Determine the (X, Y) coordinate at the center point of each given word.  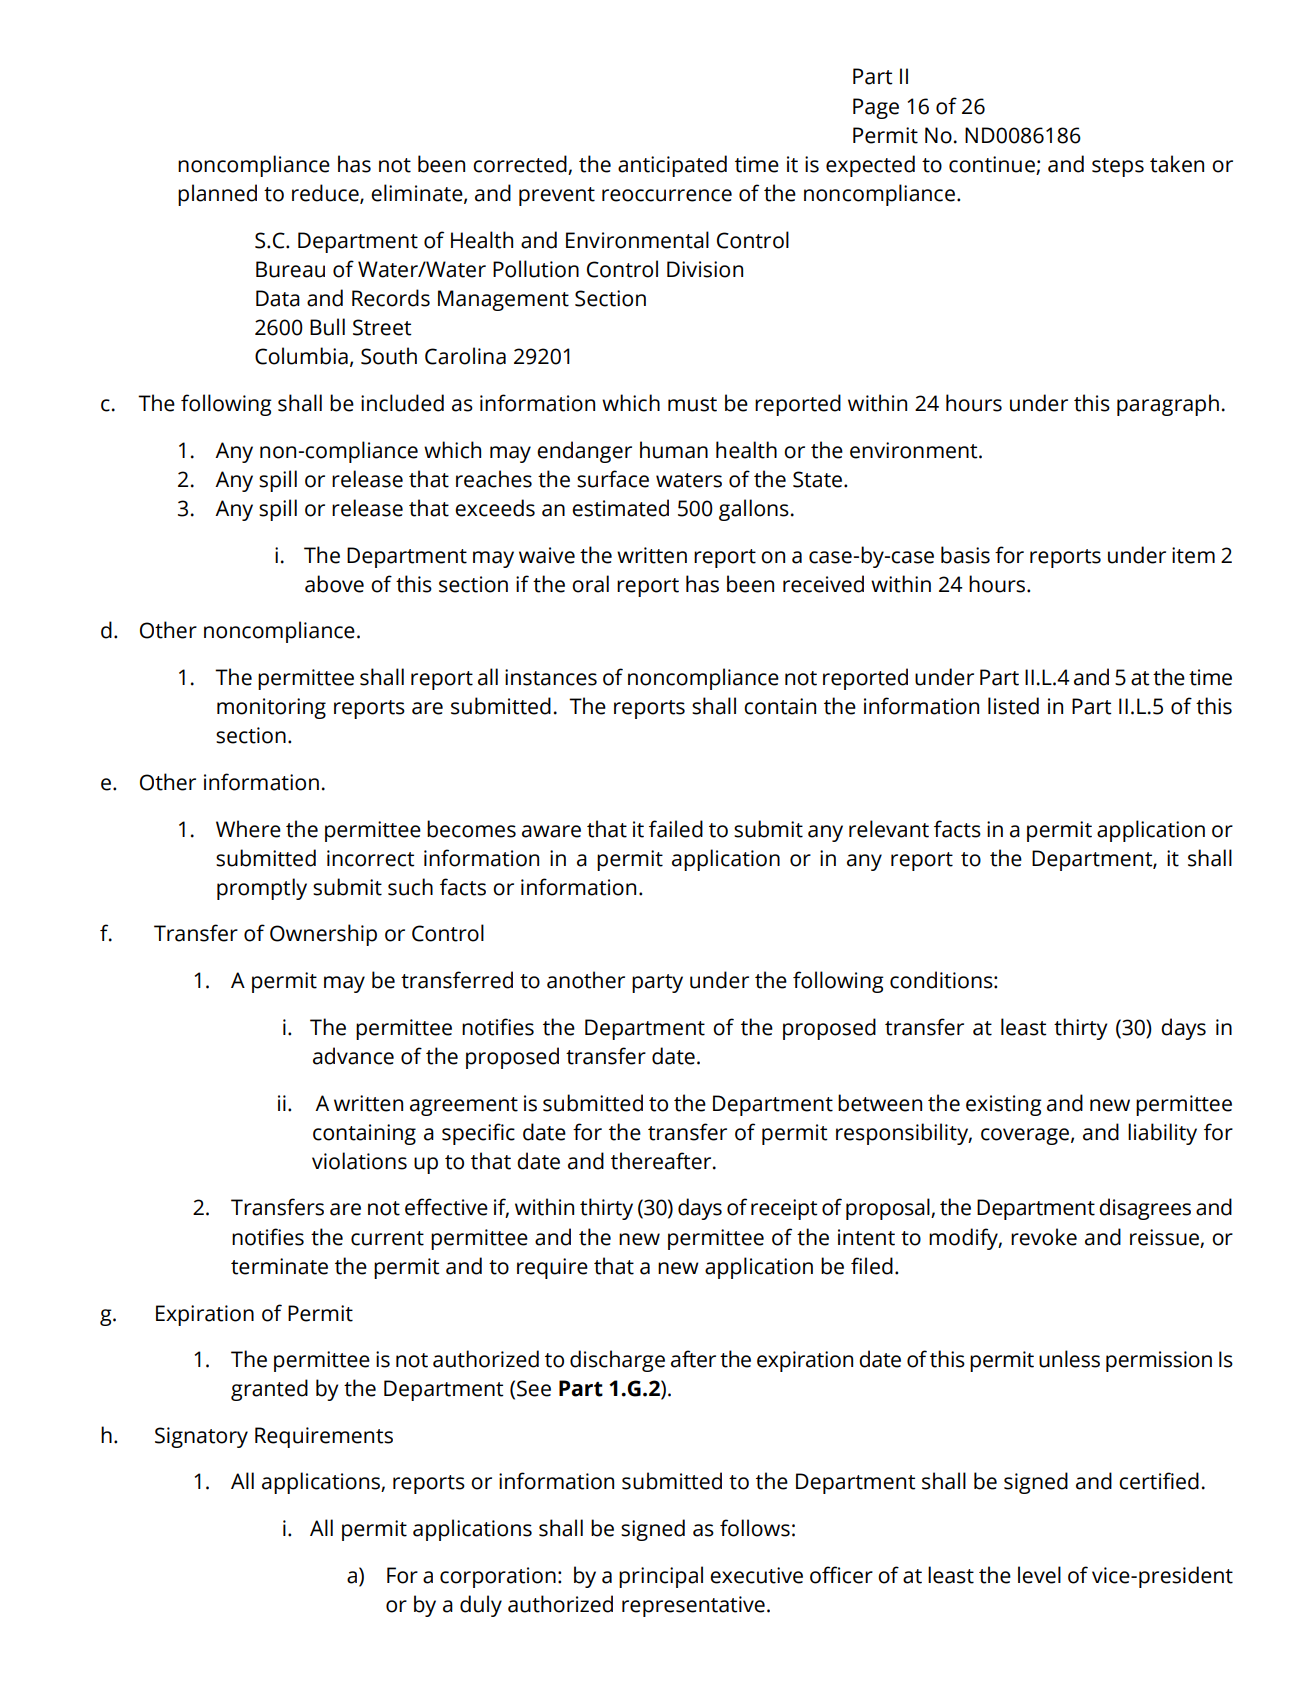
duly (481, 1606)
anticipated (672, 166)
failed (676, 829)
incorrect (371, 858)
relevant (889, 829)
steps (1118, 167)
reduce (326, 194)
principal (661, 1577)
